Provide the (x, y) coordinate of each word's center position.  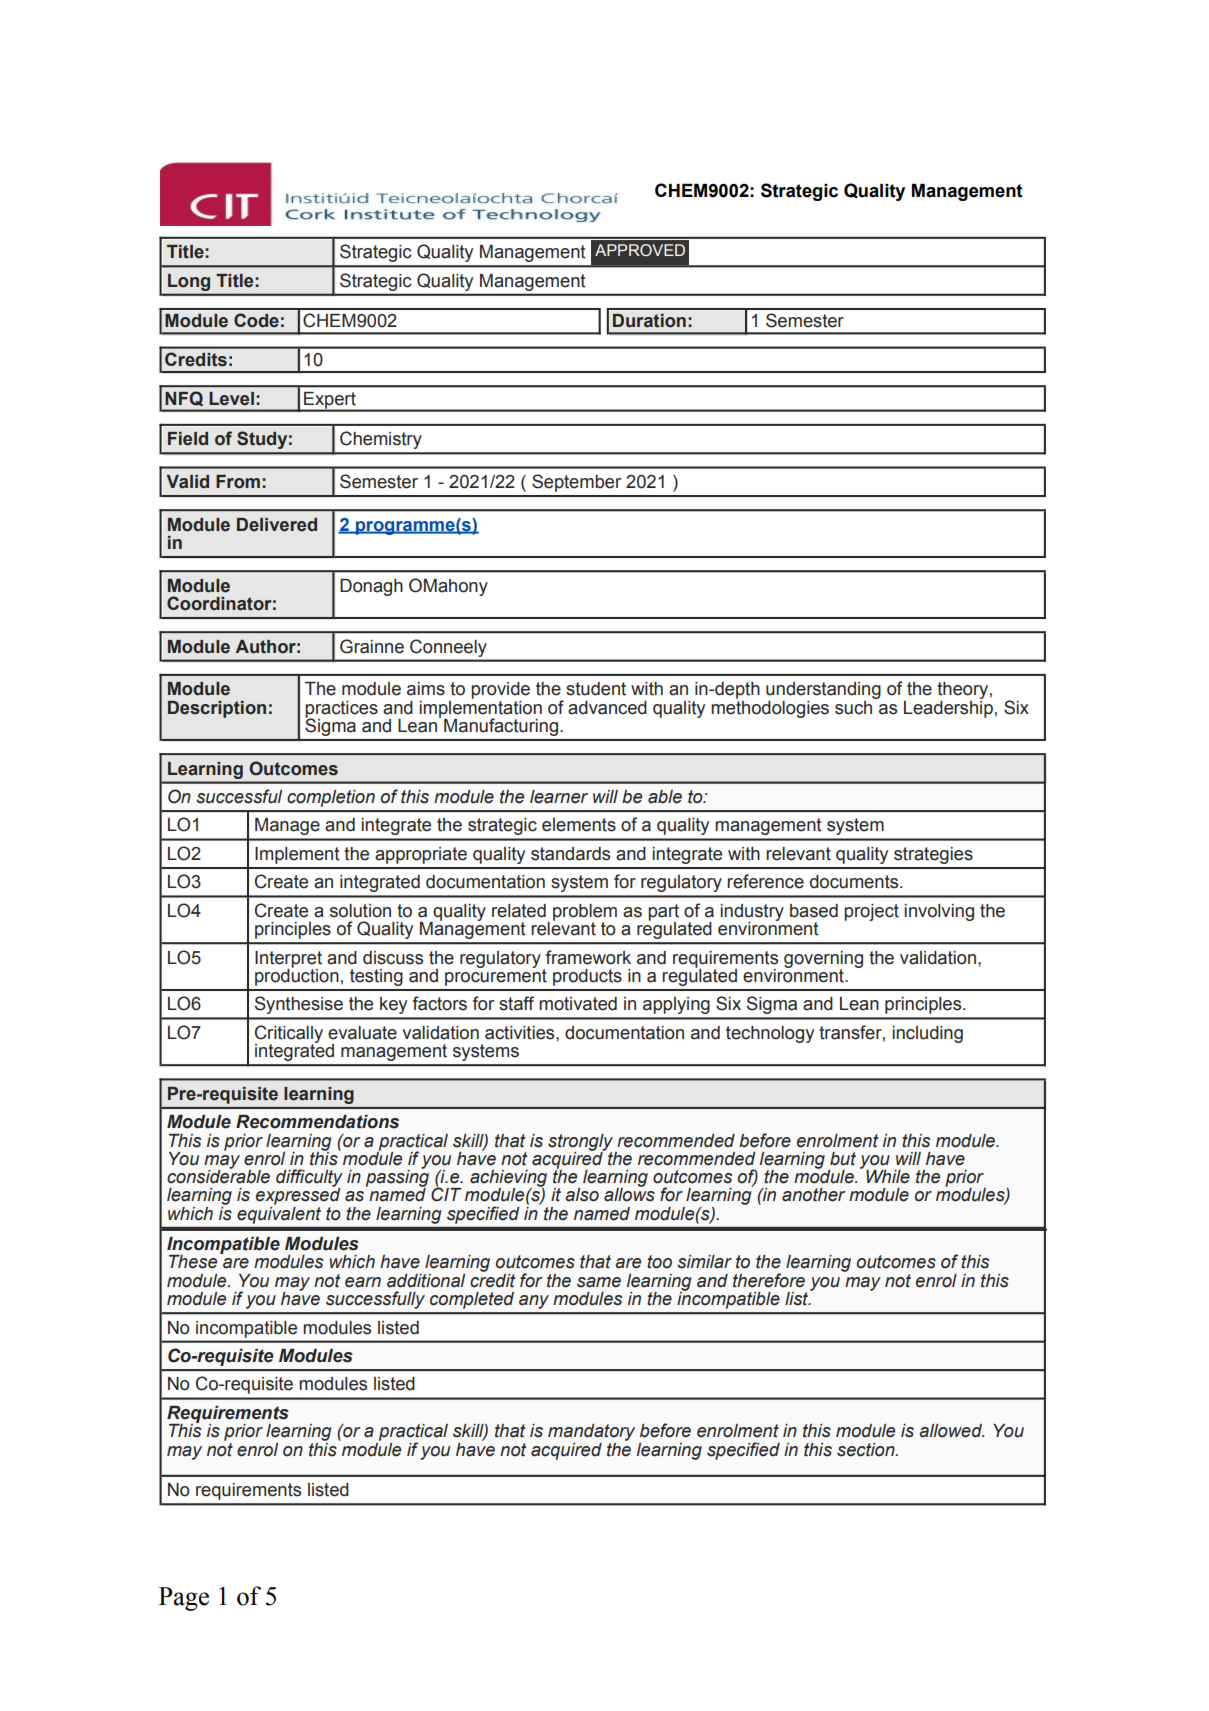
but (843, 1159)
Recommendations (317, 1122)
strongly (582, 1143)
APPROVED (640, 250)
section (867, 1450)
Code (256, 320)
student (596, 689)
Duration (649, 321)
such (855, 706)
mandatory (591, 1434)
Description (217, 709)
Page (184, 1599)
